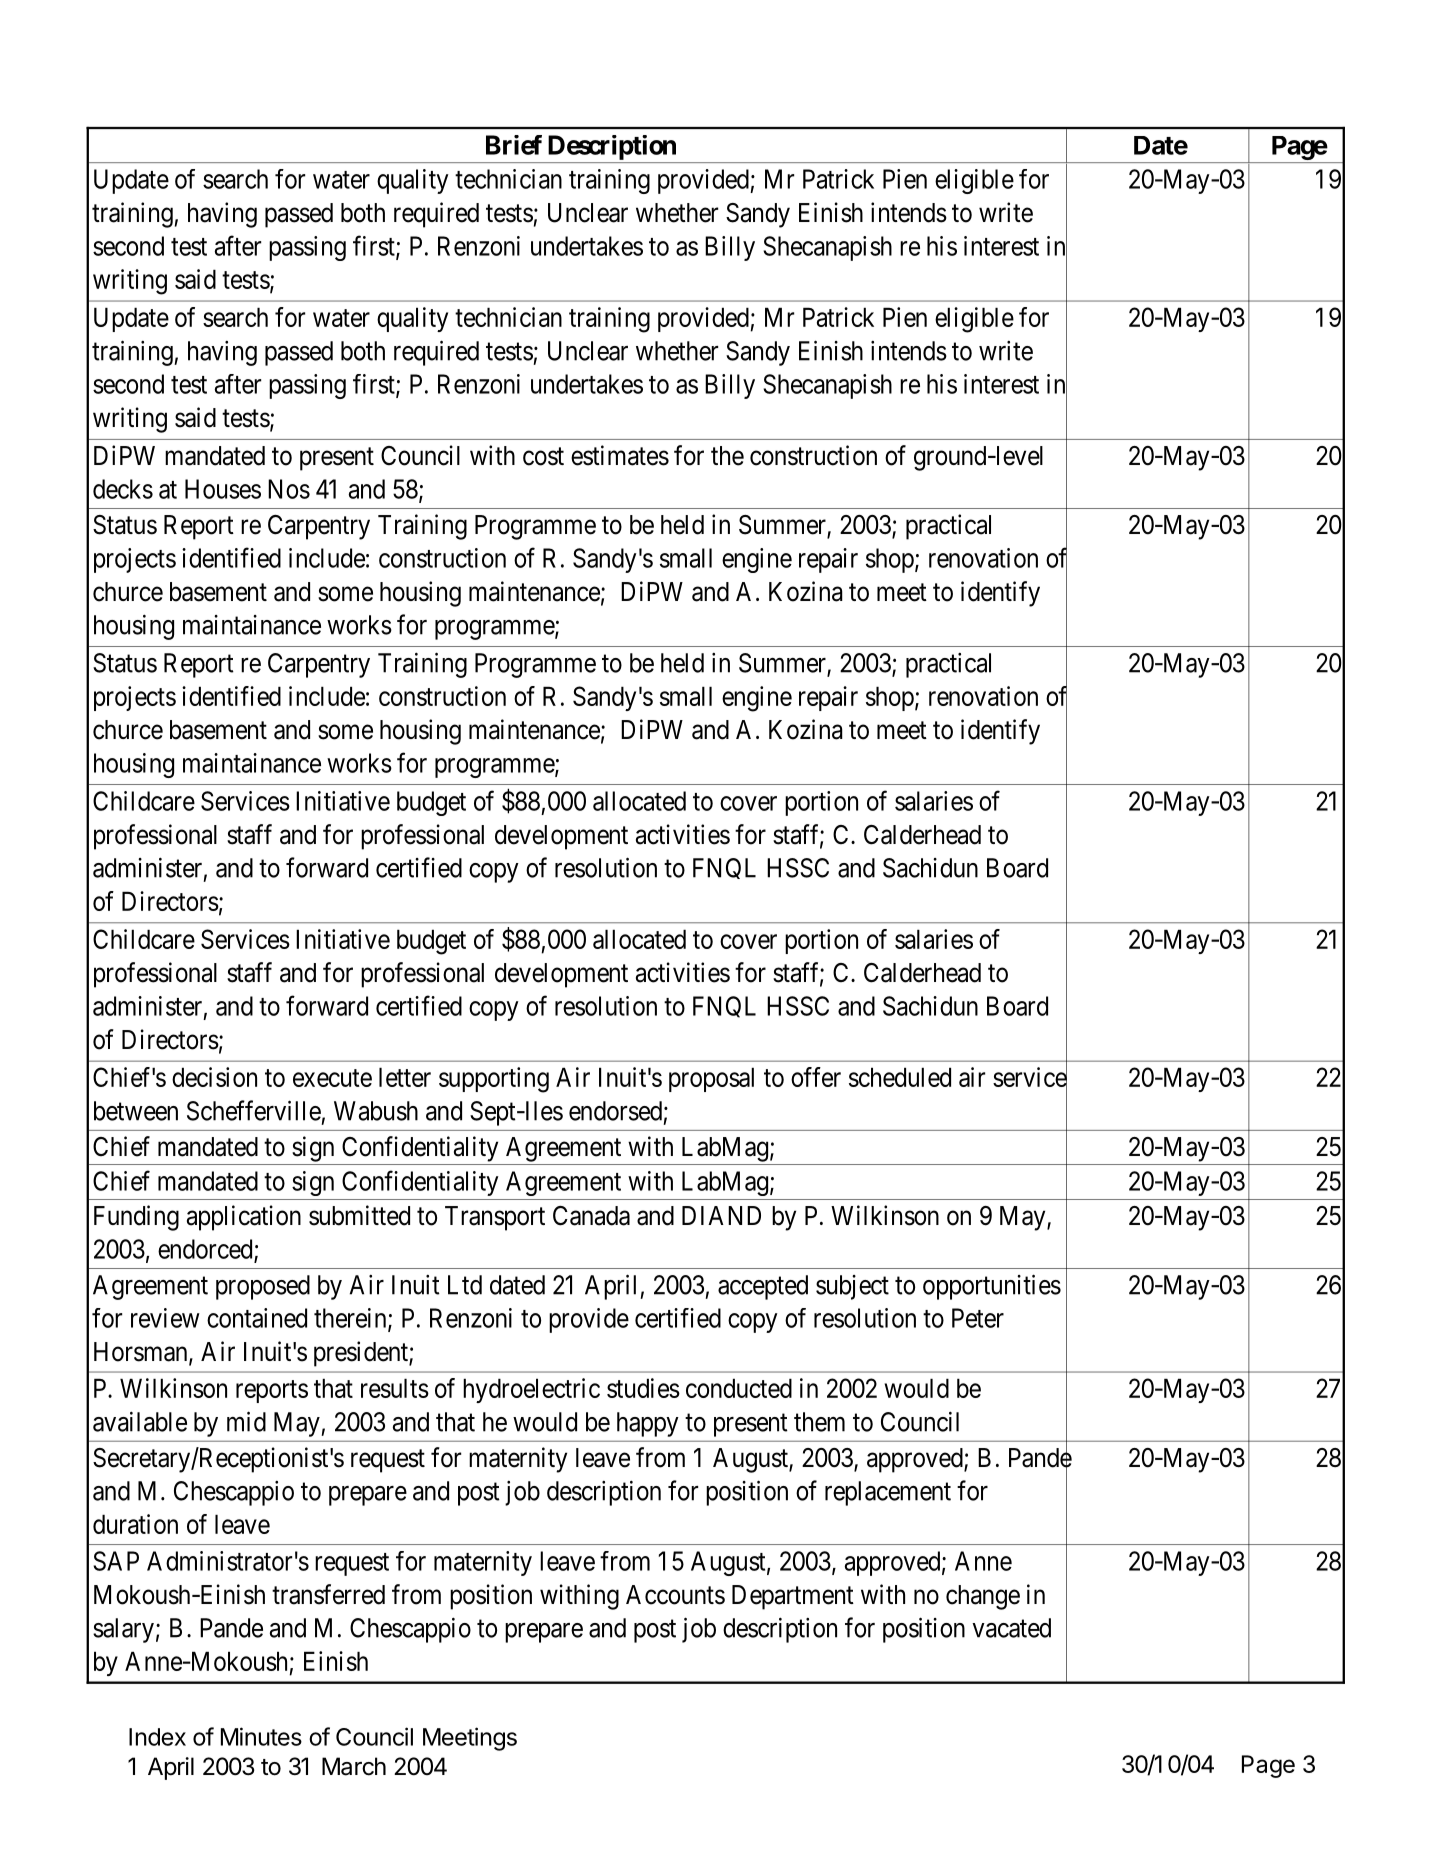  What do you see at coordinates (494, 1080) in the screenshot?
I see `supporting` at bounding box center [494, 1080].
